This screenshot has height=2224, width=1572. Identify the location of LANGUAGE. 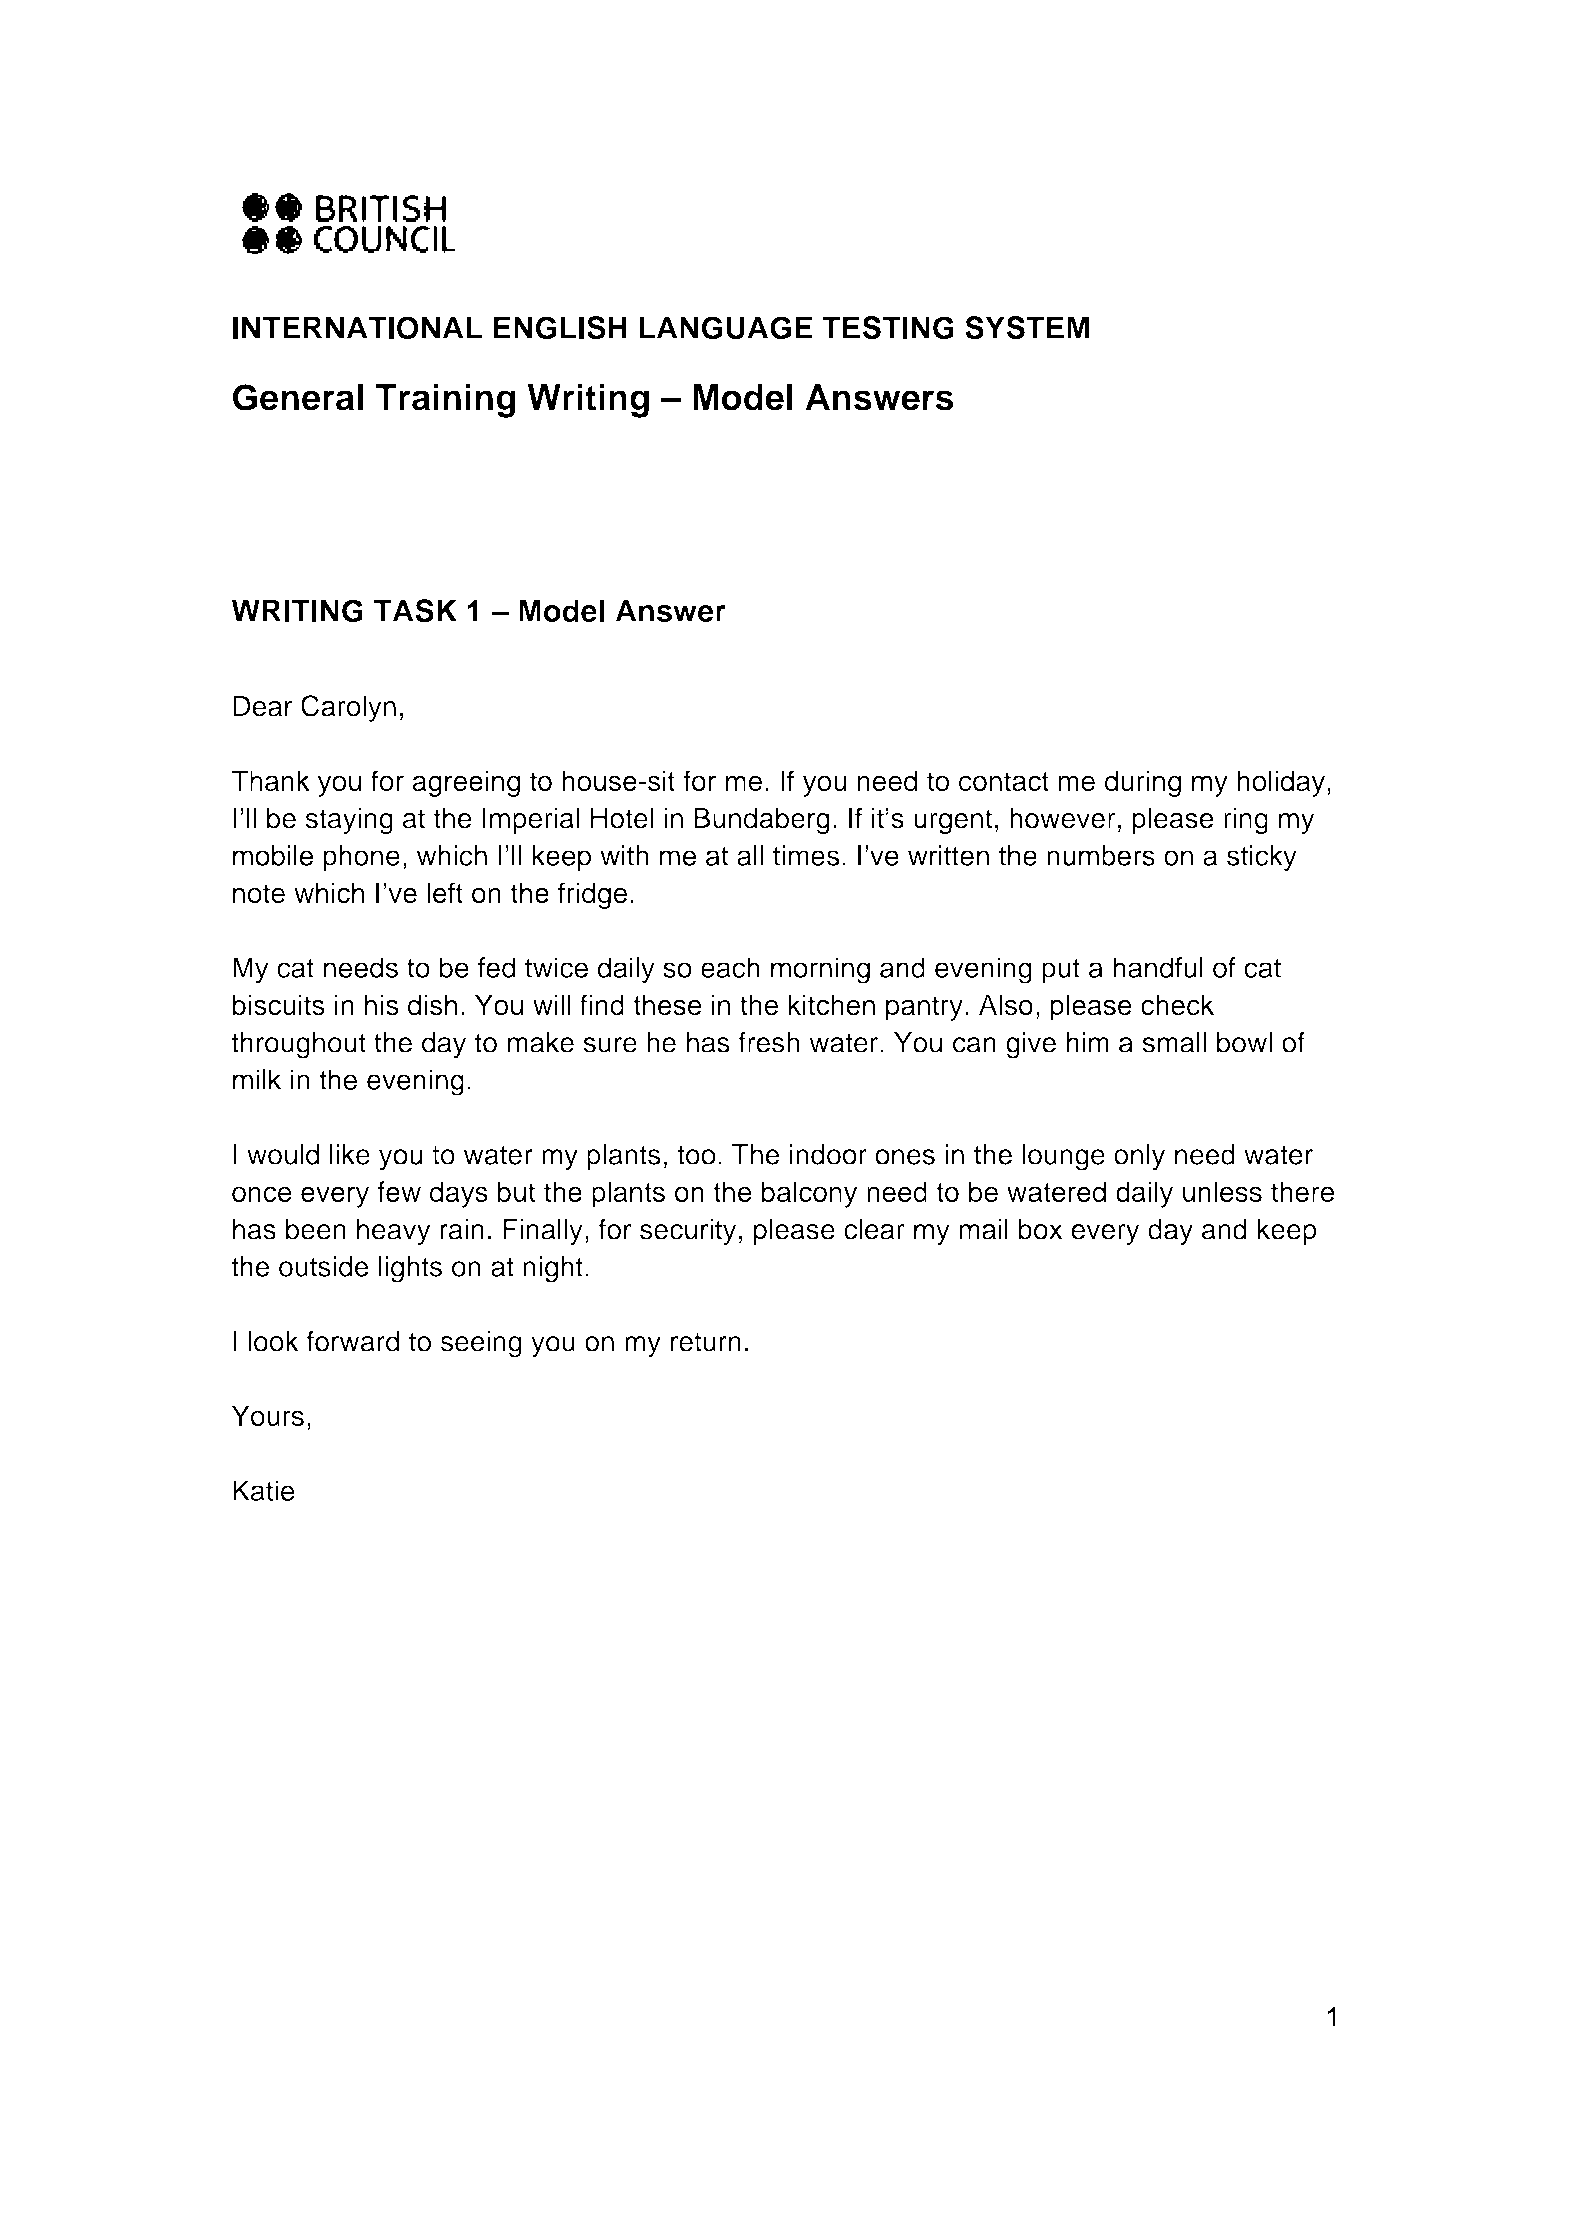
(725, 328).
